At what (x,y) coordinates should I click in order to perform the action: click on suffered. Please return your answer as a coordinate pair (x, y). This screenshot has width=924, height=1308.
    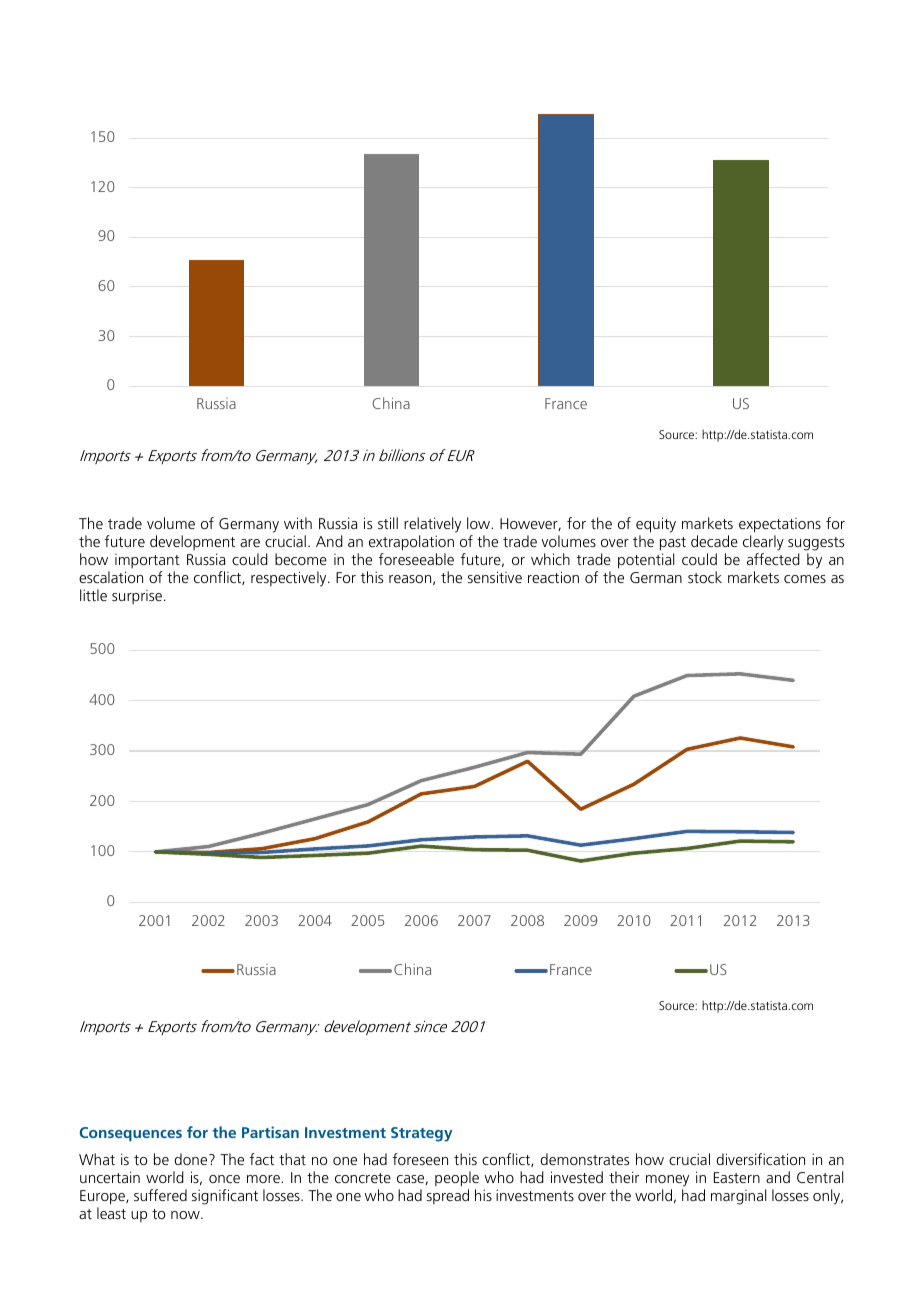
    Looking at the image, I should click on (160, 1195).
